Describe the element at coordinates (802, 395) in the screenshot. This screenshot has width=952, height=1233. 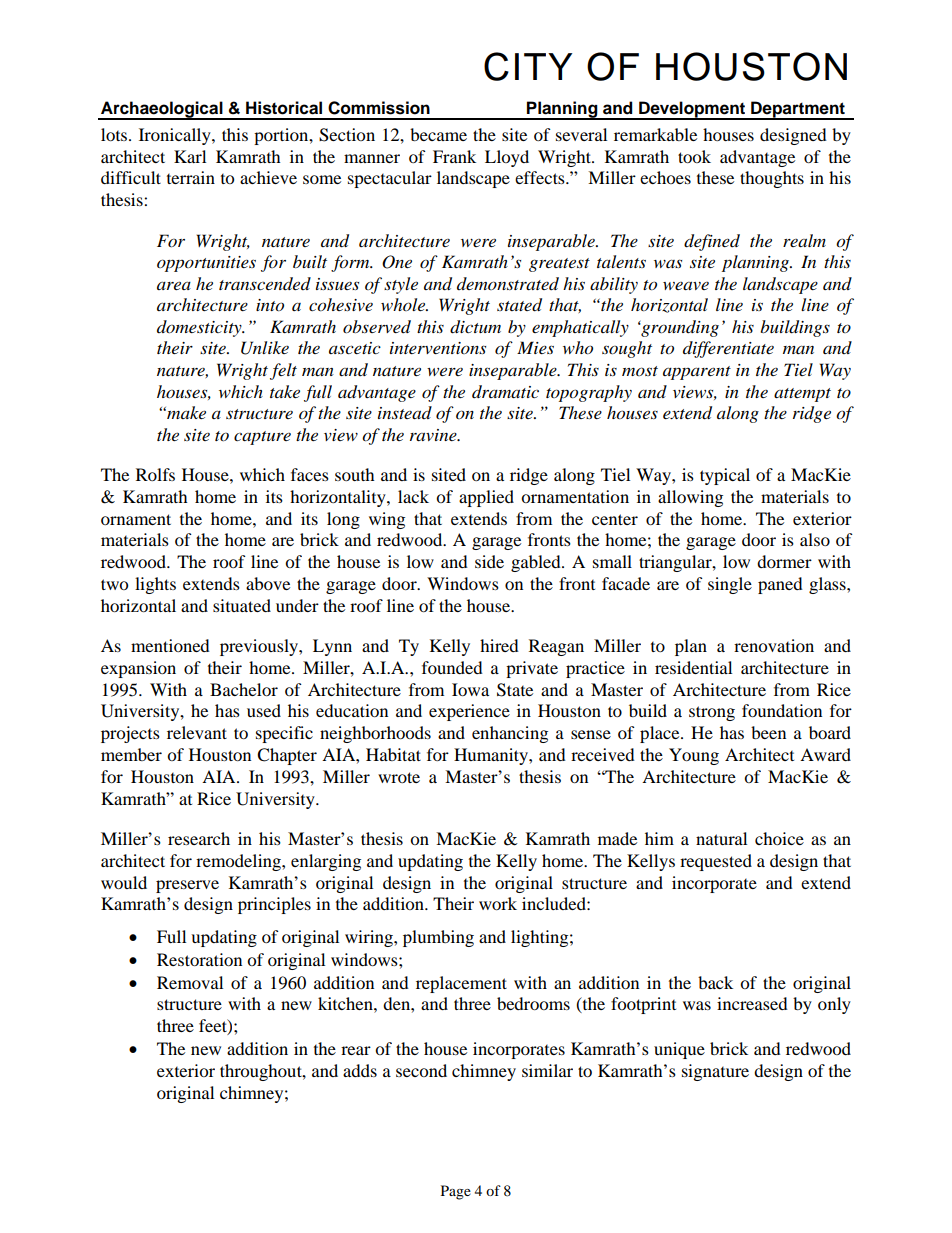
I see `attempt` at that location.
